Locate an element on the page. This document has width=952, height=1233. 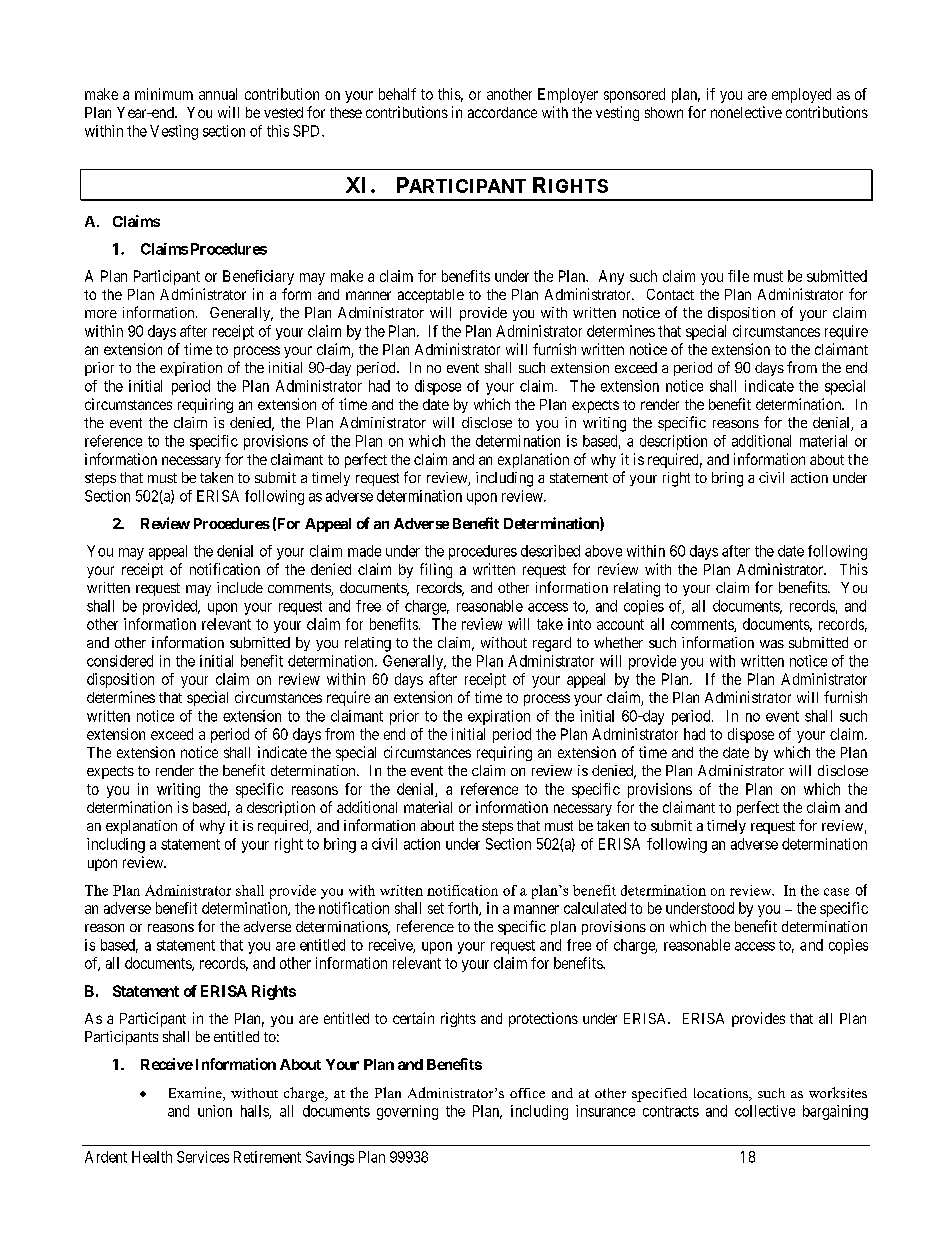
employed is located at coordinates (801, 95).
